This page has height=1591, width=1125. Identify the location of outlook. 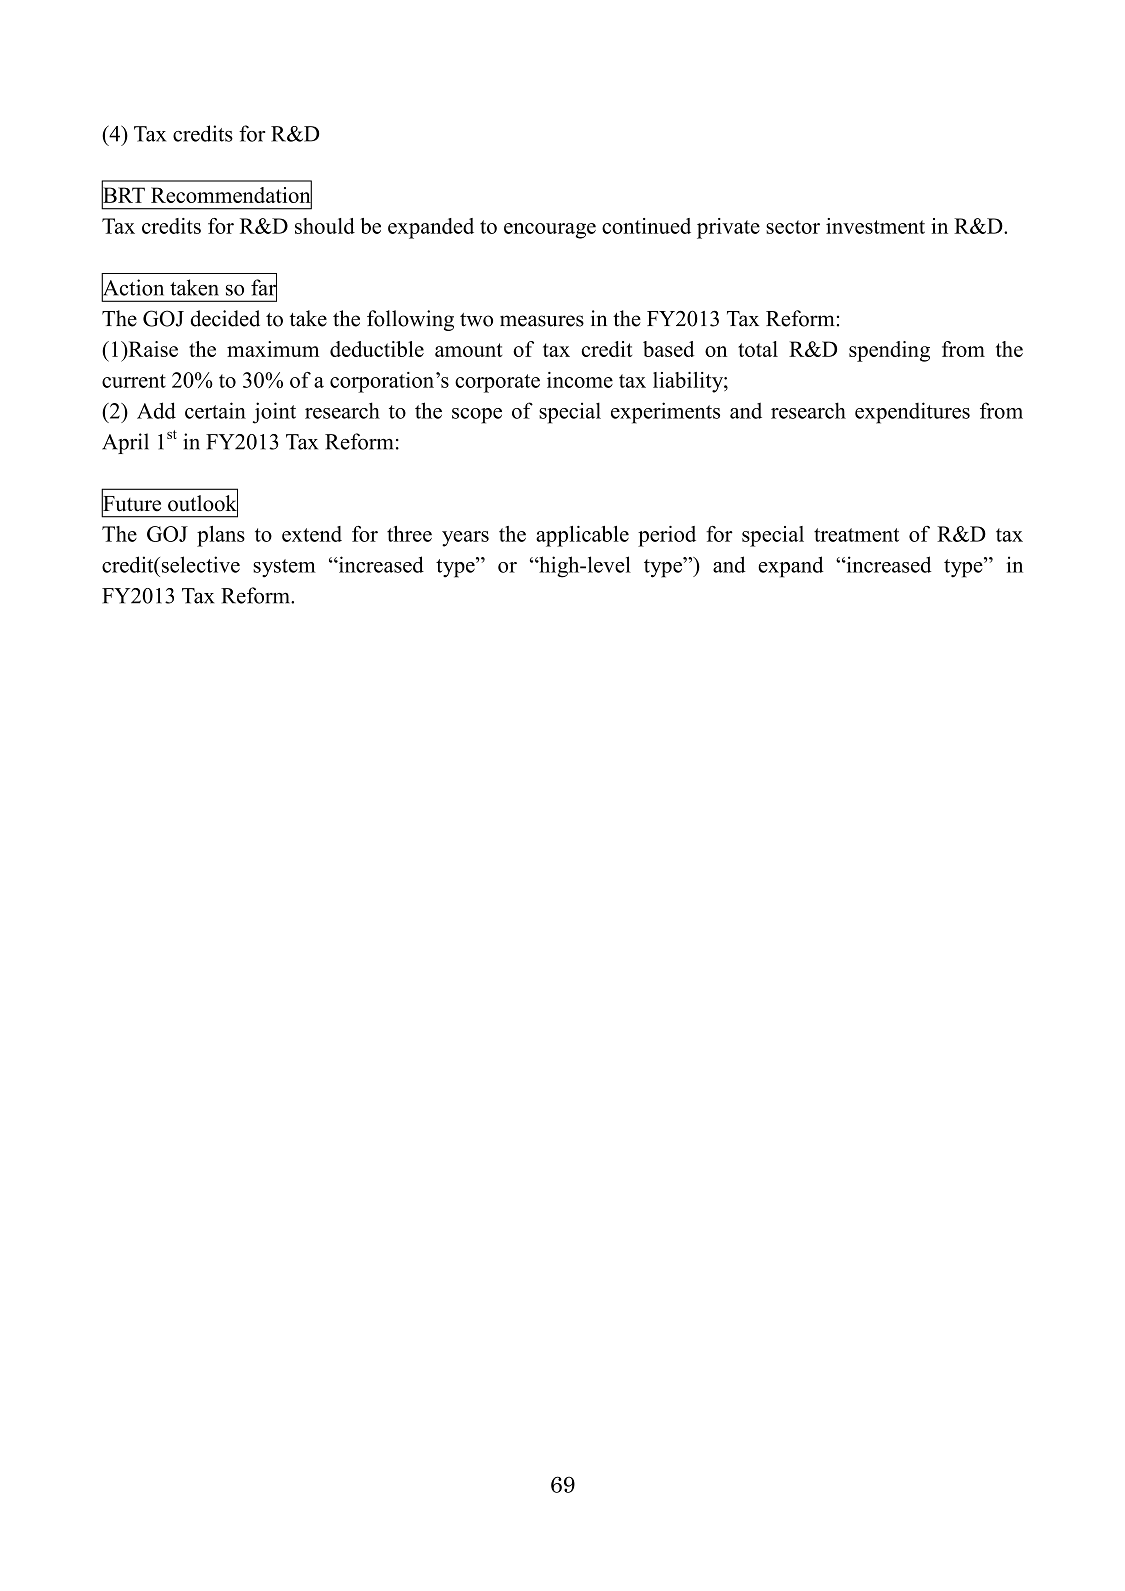
(203, 503).
